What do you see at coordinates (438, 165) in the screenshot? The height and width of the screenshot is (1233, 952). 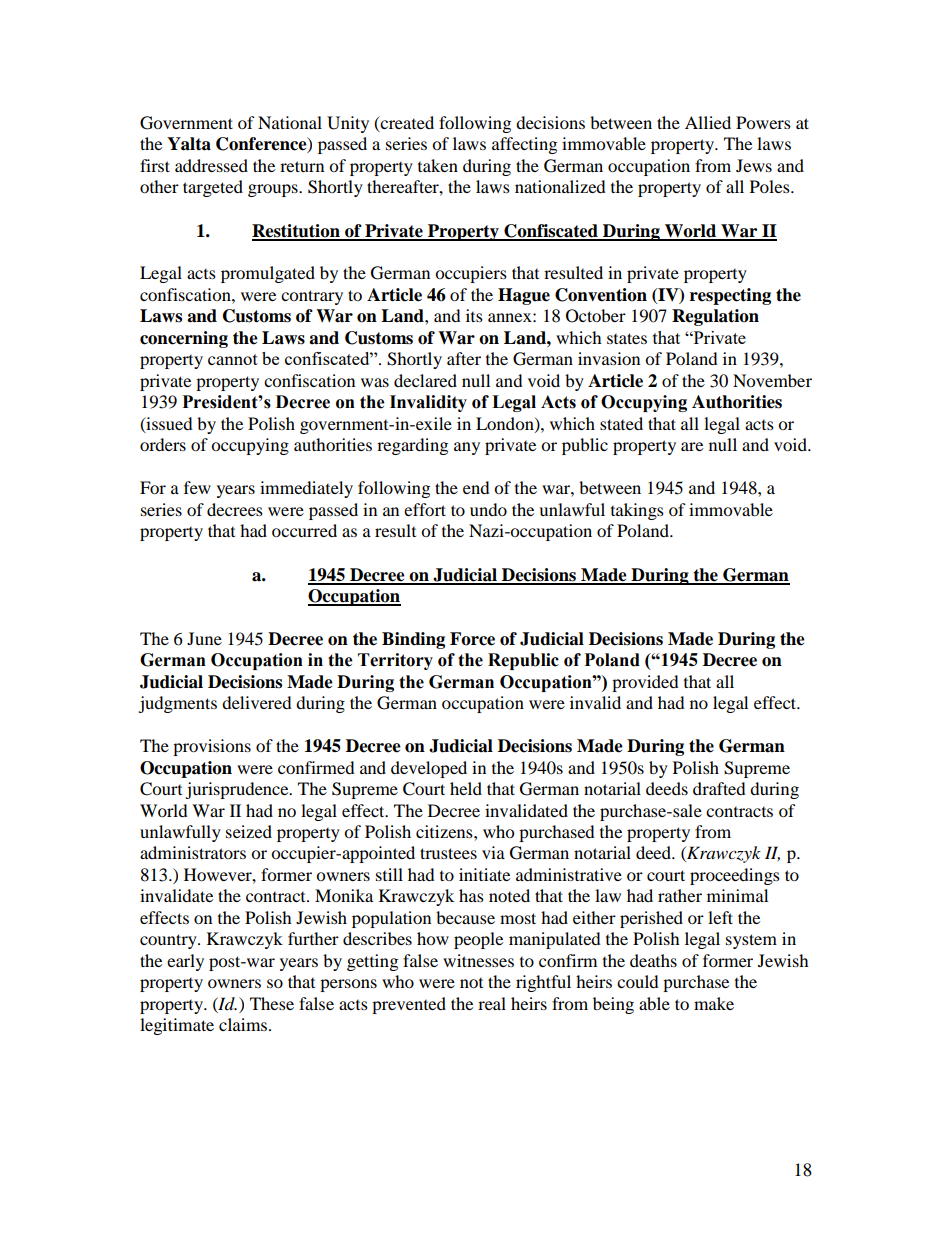 I see `taken` at bounding box center [438, 165].
